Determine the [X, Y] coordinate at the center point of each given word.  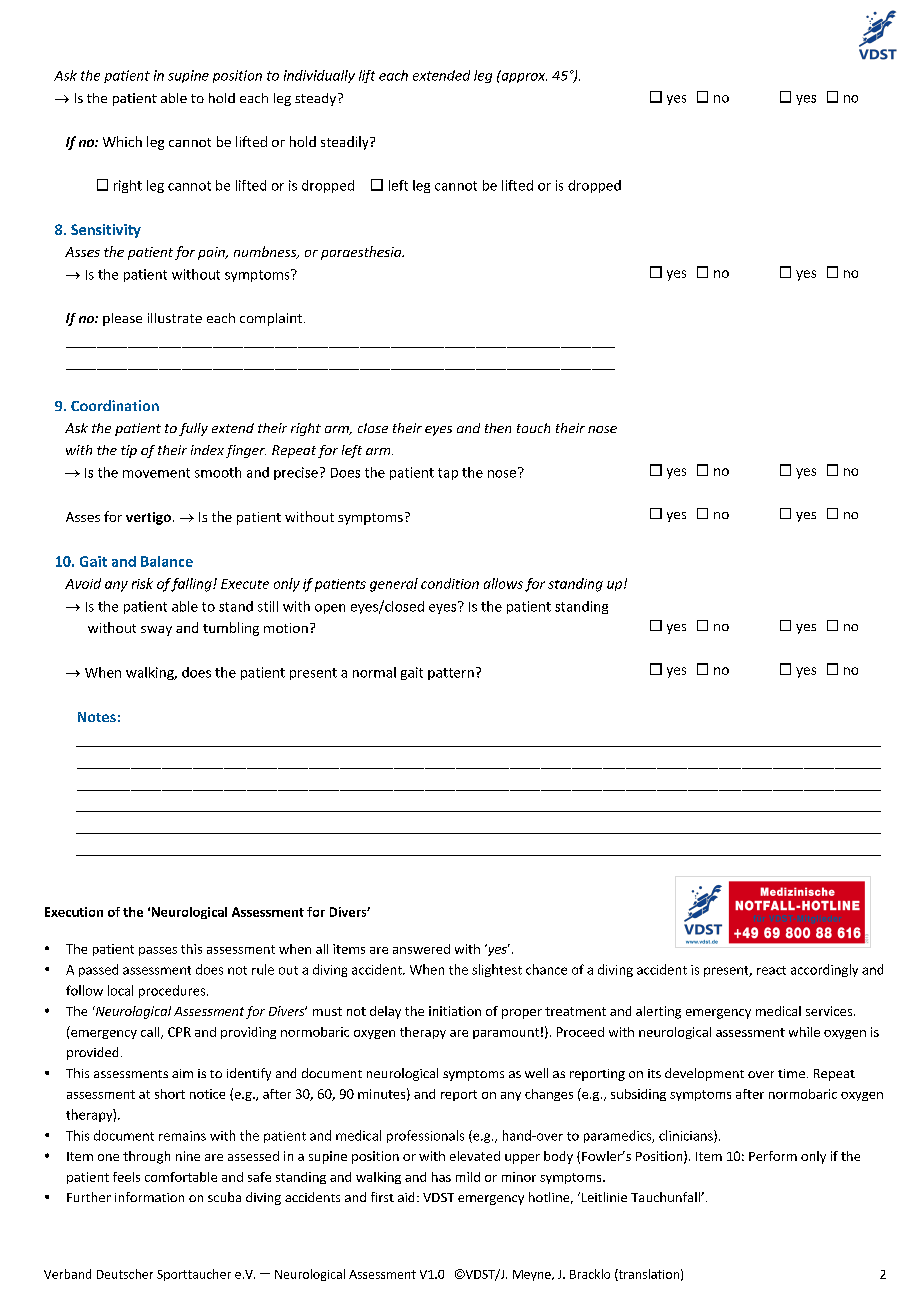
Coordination [115, 405]
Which [122, 141]
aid [406, 1197]
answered [421, 949]
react [771, 970]
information [149, 1197]
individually [319, 76]
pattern [451, 674]
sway [156, 631]
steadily [346, 143]
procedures [173, 991]
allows [503, 583]
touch [533, 428]
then [498, 428]
